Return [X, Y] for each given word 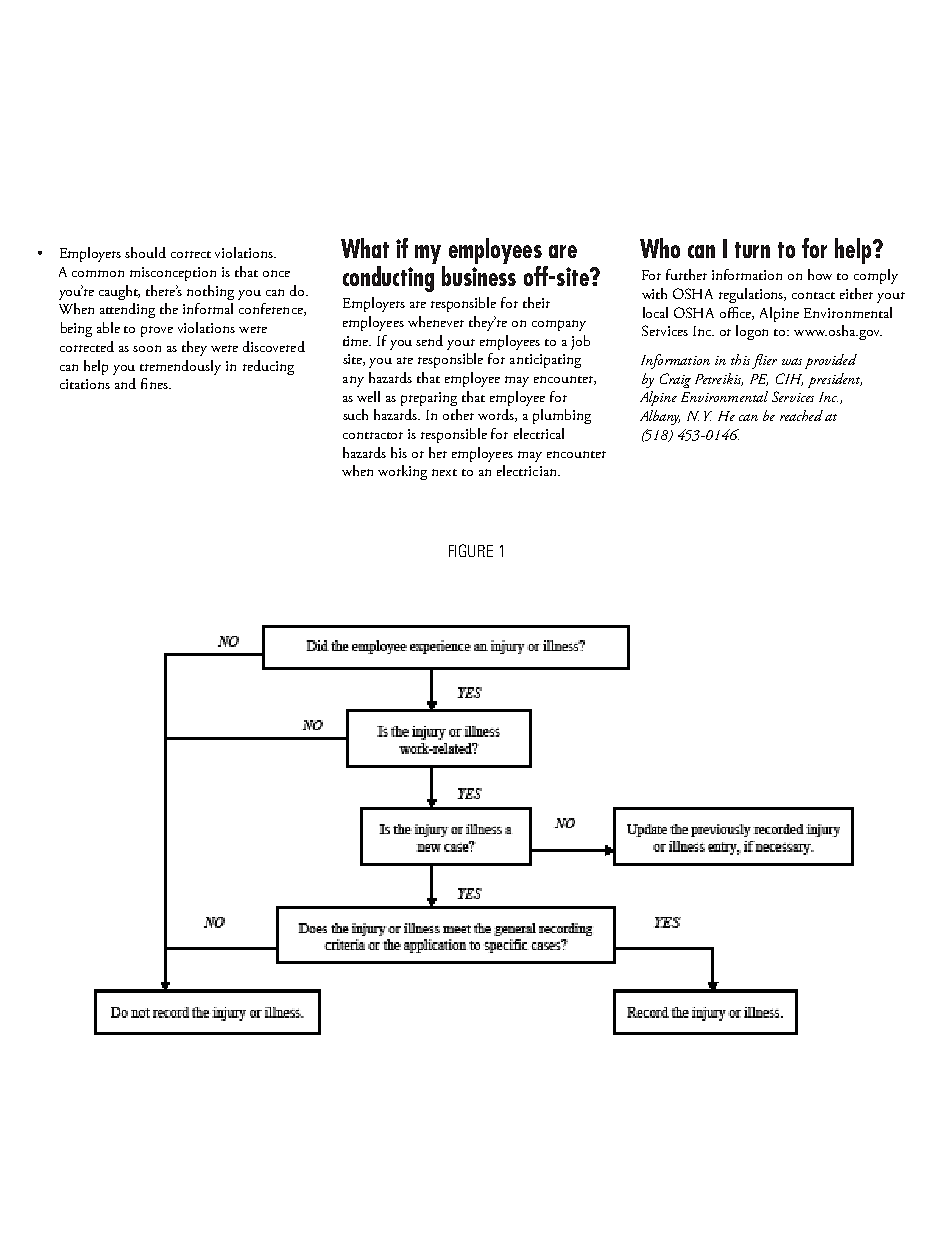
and [125, 383]
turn [752, 250]
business [479, 276]
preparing [429, 399]
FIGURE [471, 550]
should [145, 252]
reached [801, 415]
